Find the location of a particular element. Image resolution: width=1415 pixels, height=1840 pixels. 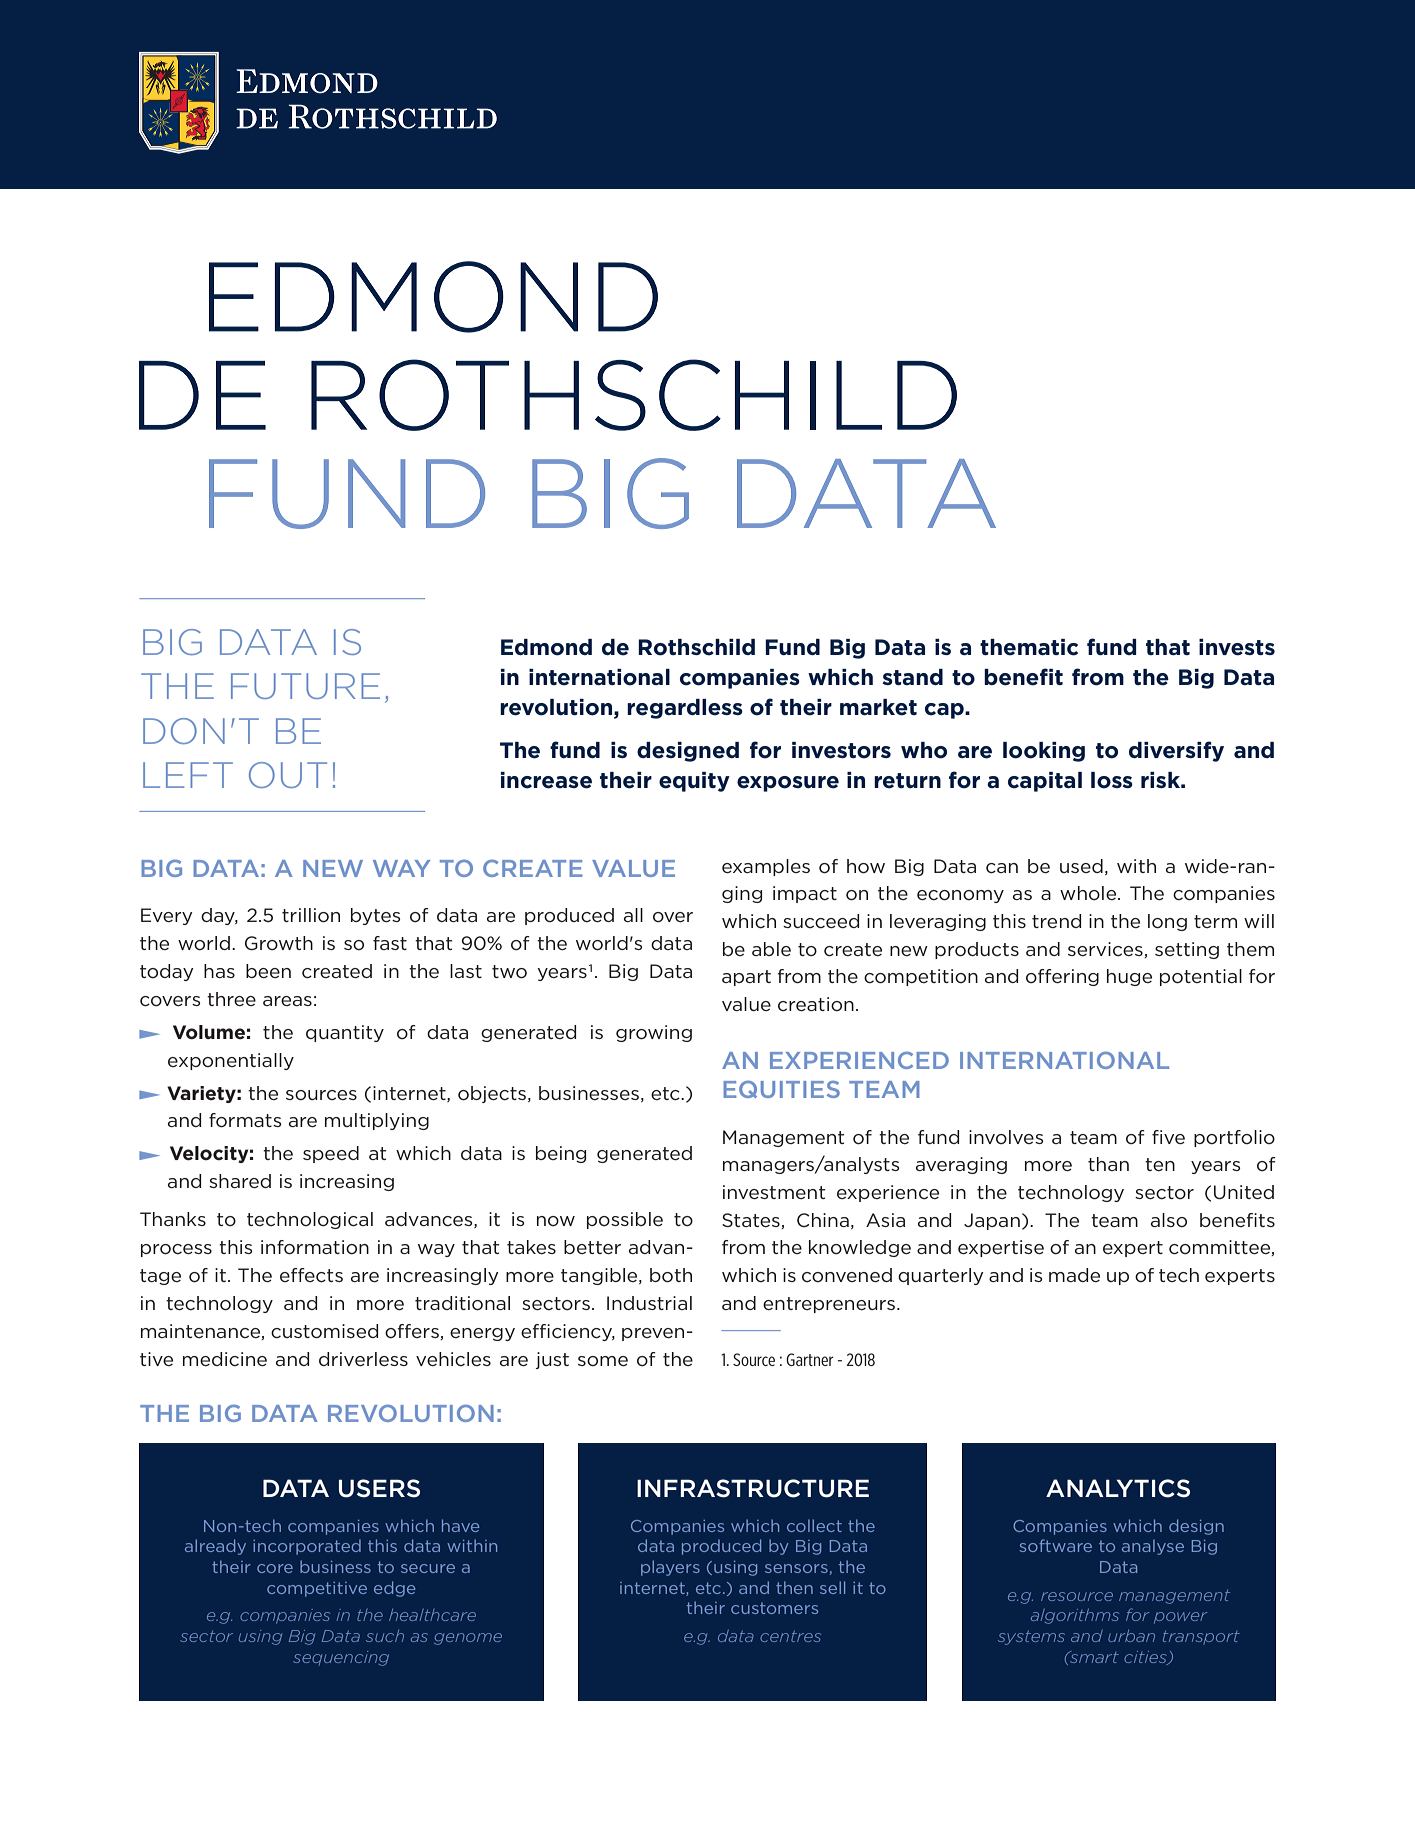

five is located at coordinates (1168, 1137).
